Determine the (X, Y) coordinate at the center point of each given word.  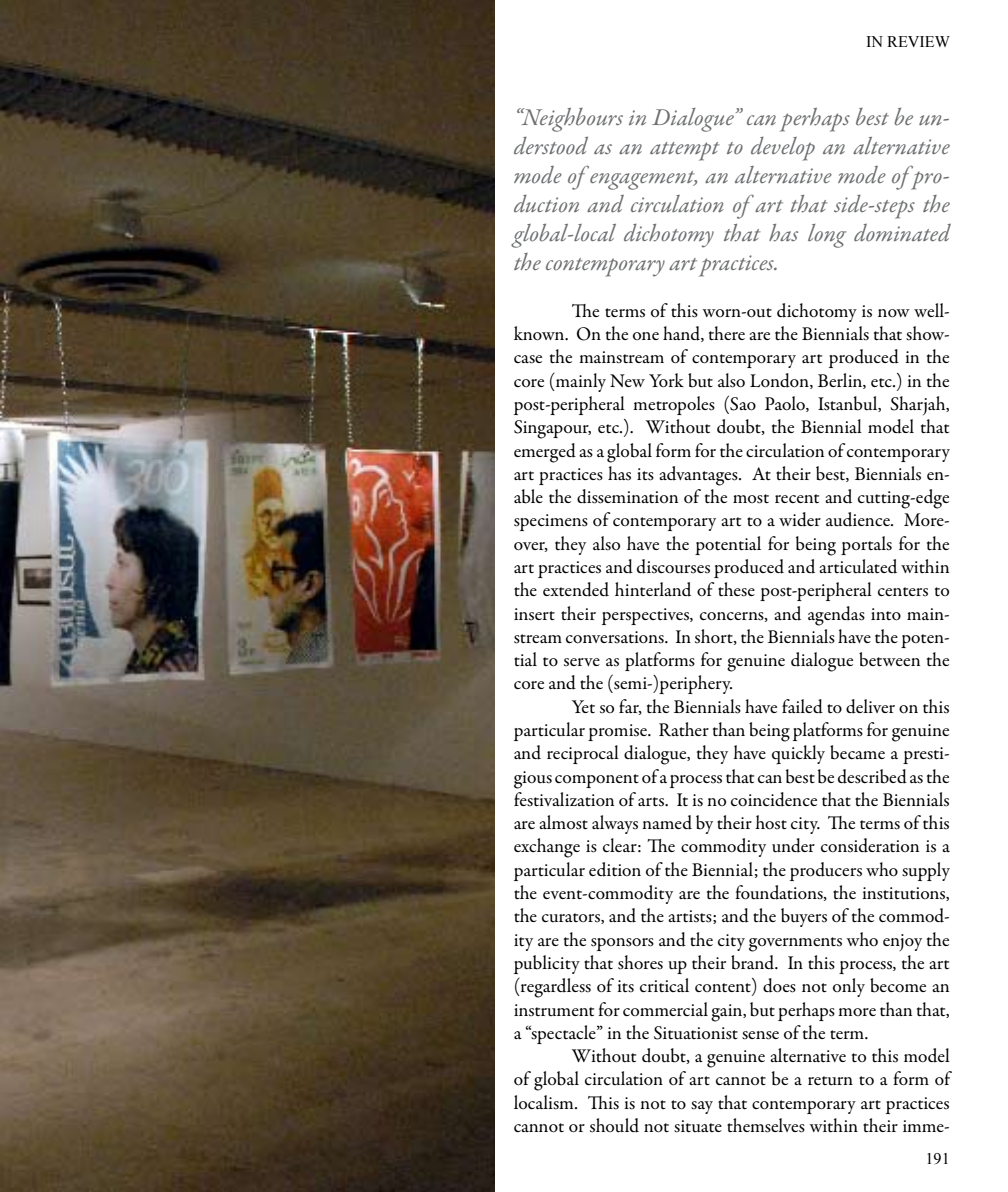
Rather (684, 729)
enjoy (902, 942)
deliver (870, 706)
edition (615, 869)
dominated (902, 233)
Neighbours (571, 120)
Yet (583, 707)
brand (754, 962)
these (736, 589)
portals (866, 545)
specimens (551, 522)
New (627, 380)
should (614, 1125)
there (727, 333)
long (827, 236)
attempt (685, 151)
